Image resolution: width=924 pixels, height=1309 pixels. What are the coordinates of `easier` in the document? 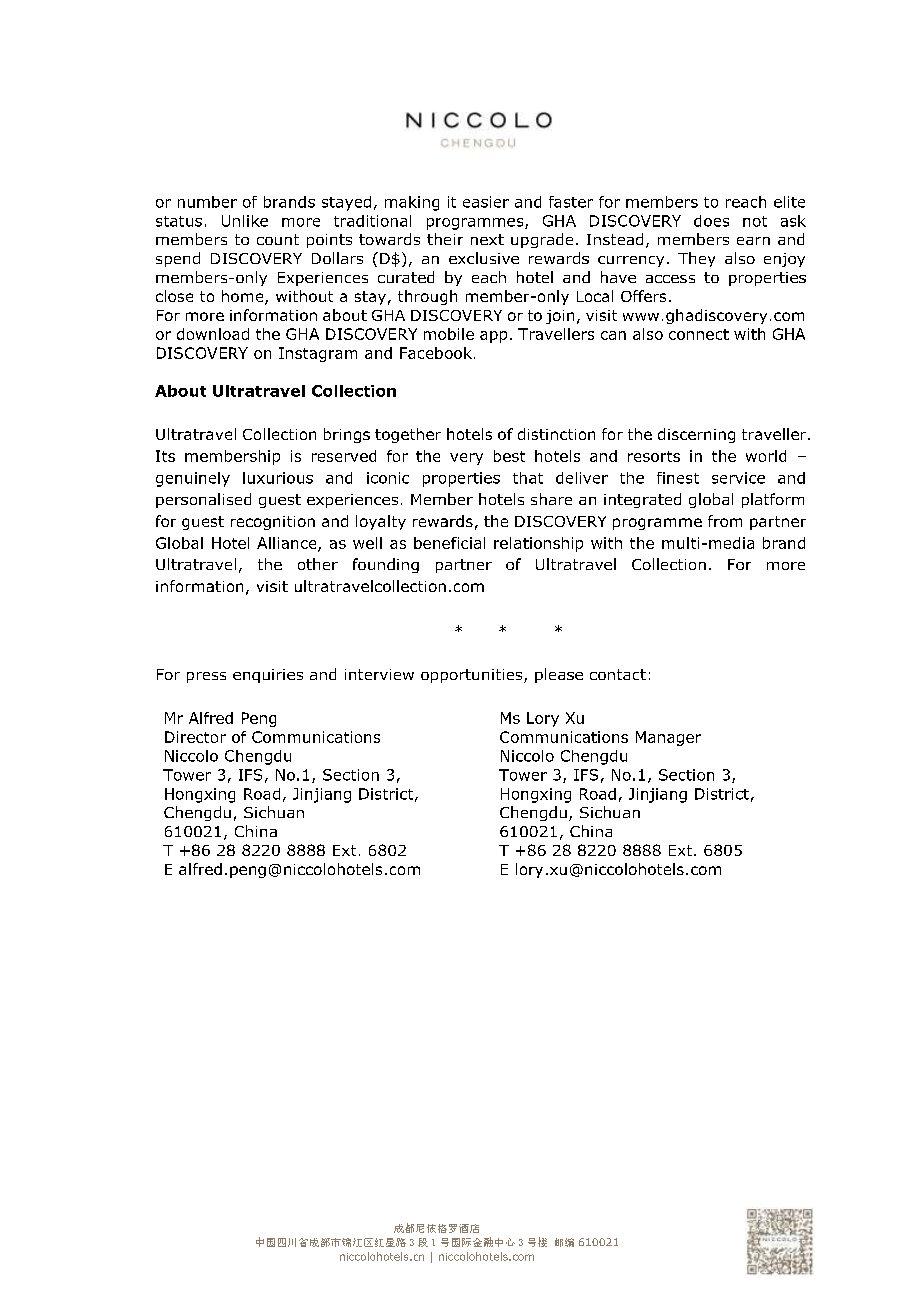 It's located at (486, 202).
